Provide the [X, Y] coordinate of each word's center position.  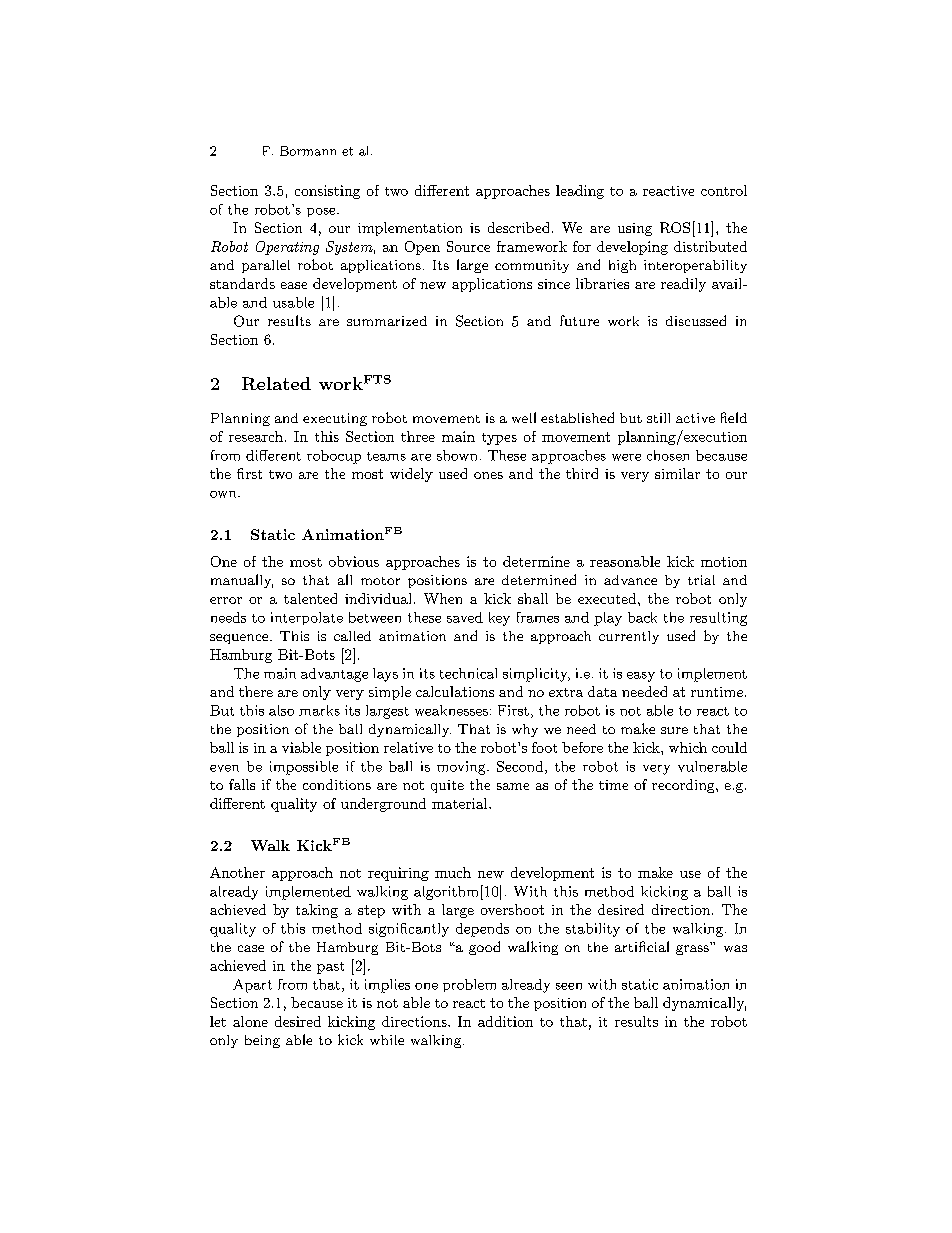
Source [468, 246]
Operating [287, 248]
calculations [455, 691]
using [635, 229]
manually [242, 581]
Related [276, 383]
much [453, 872]
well [524, 417]
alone [250, 1021]
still [658, 418]
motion [724, 562]
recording [684, 786]
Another [237, 872]
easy [641, 677]
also [281, 710]
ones [488, 475]
